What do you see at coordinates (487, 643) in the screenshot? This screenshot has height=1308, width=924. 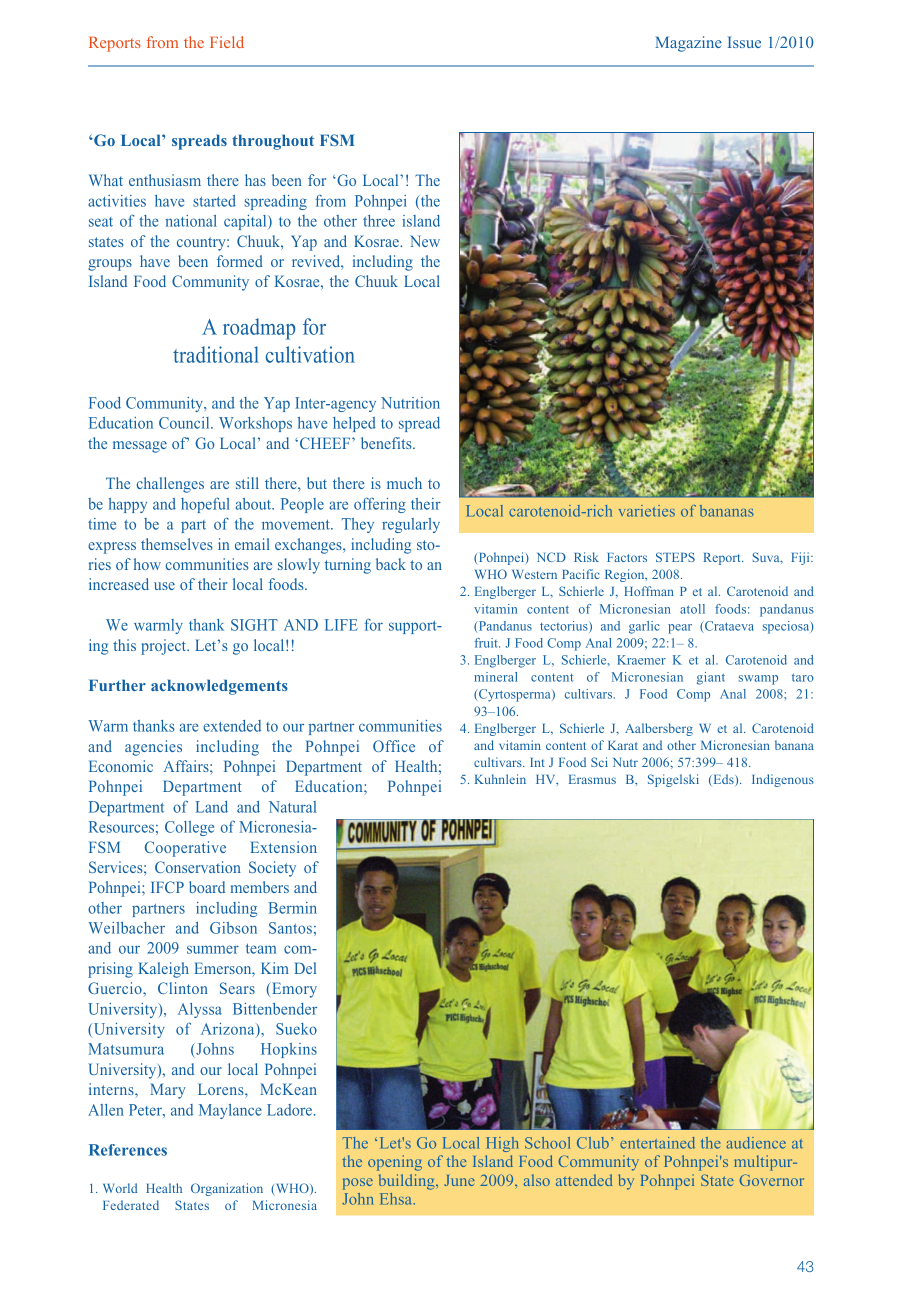 I see `fruit` at bounding box center [487, 643].
